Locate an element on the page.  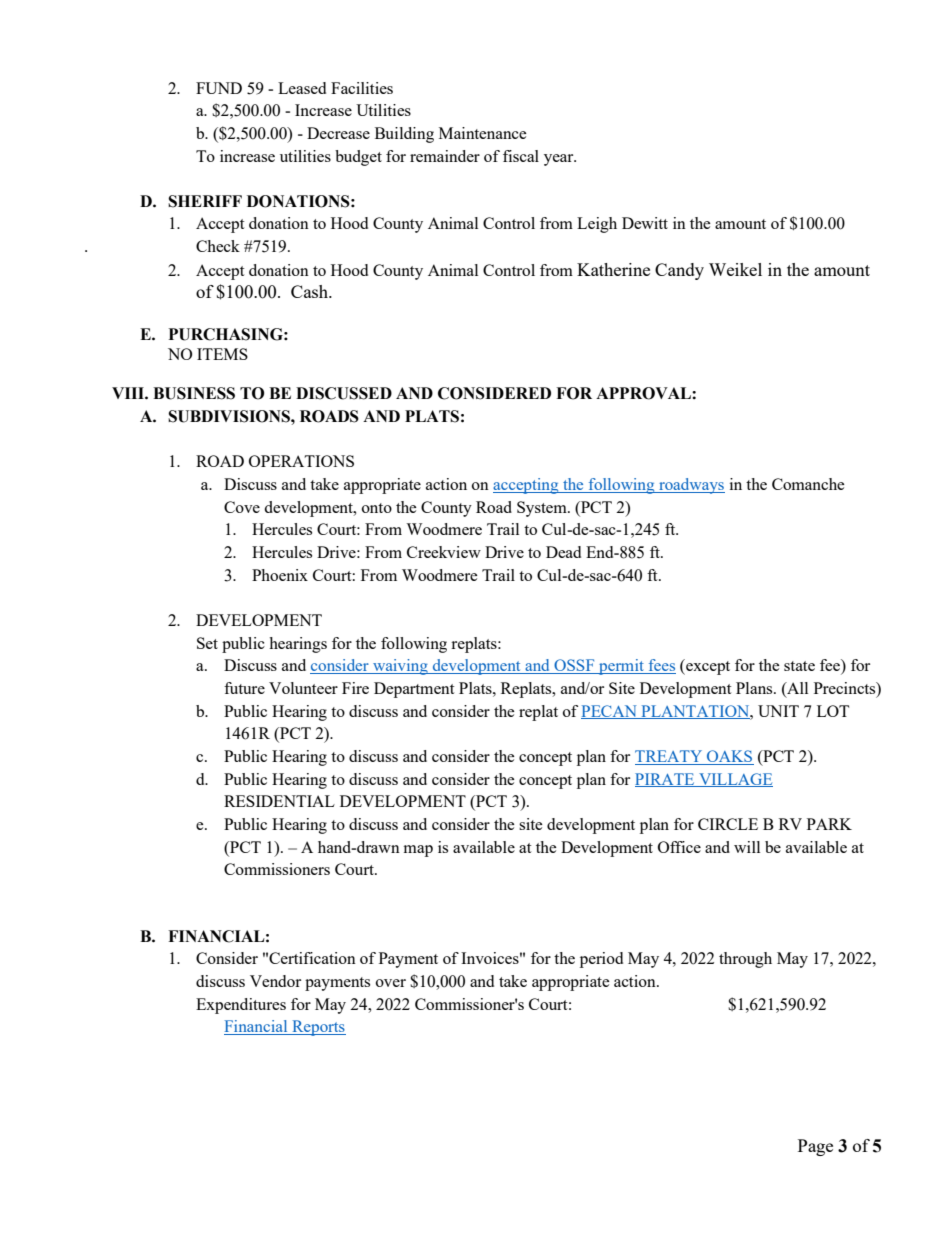
over is located at coordinates (391, 983).
